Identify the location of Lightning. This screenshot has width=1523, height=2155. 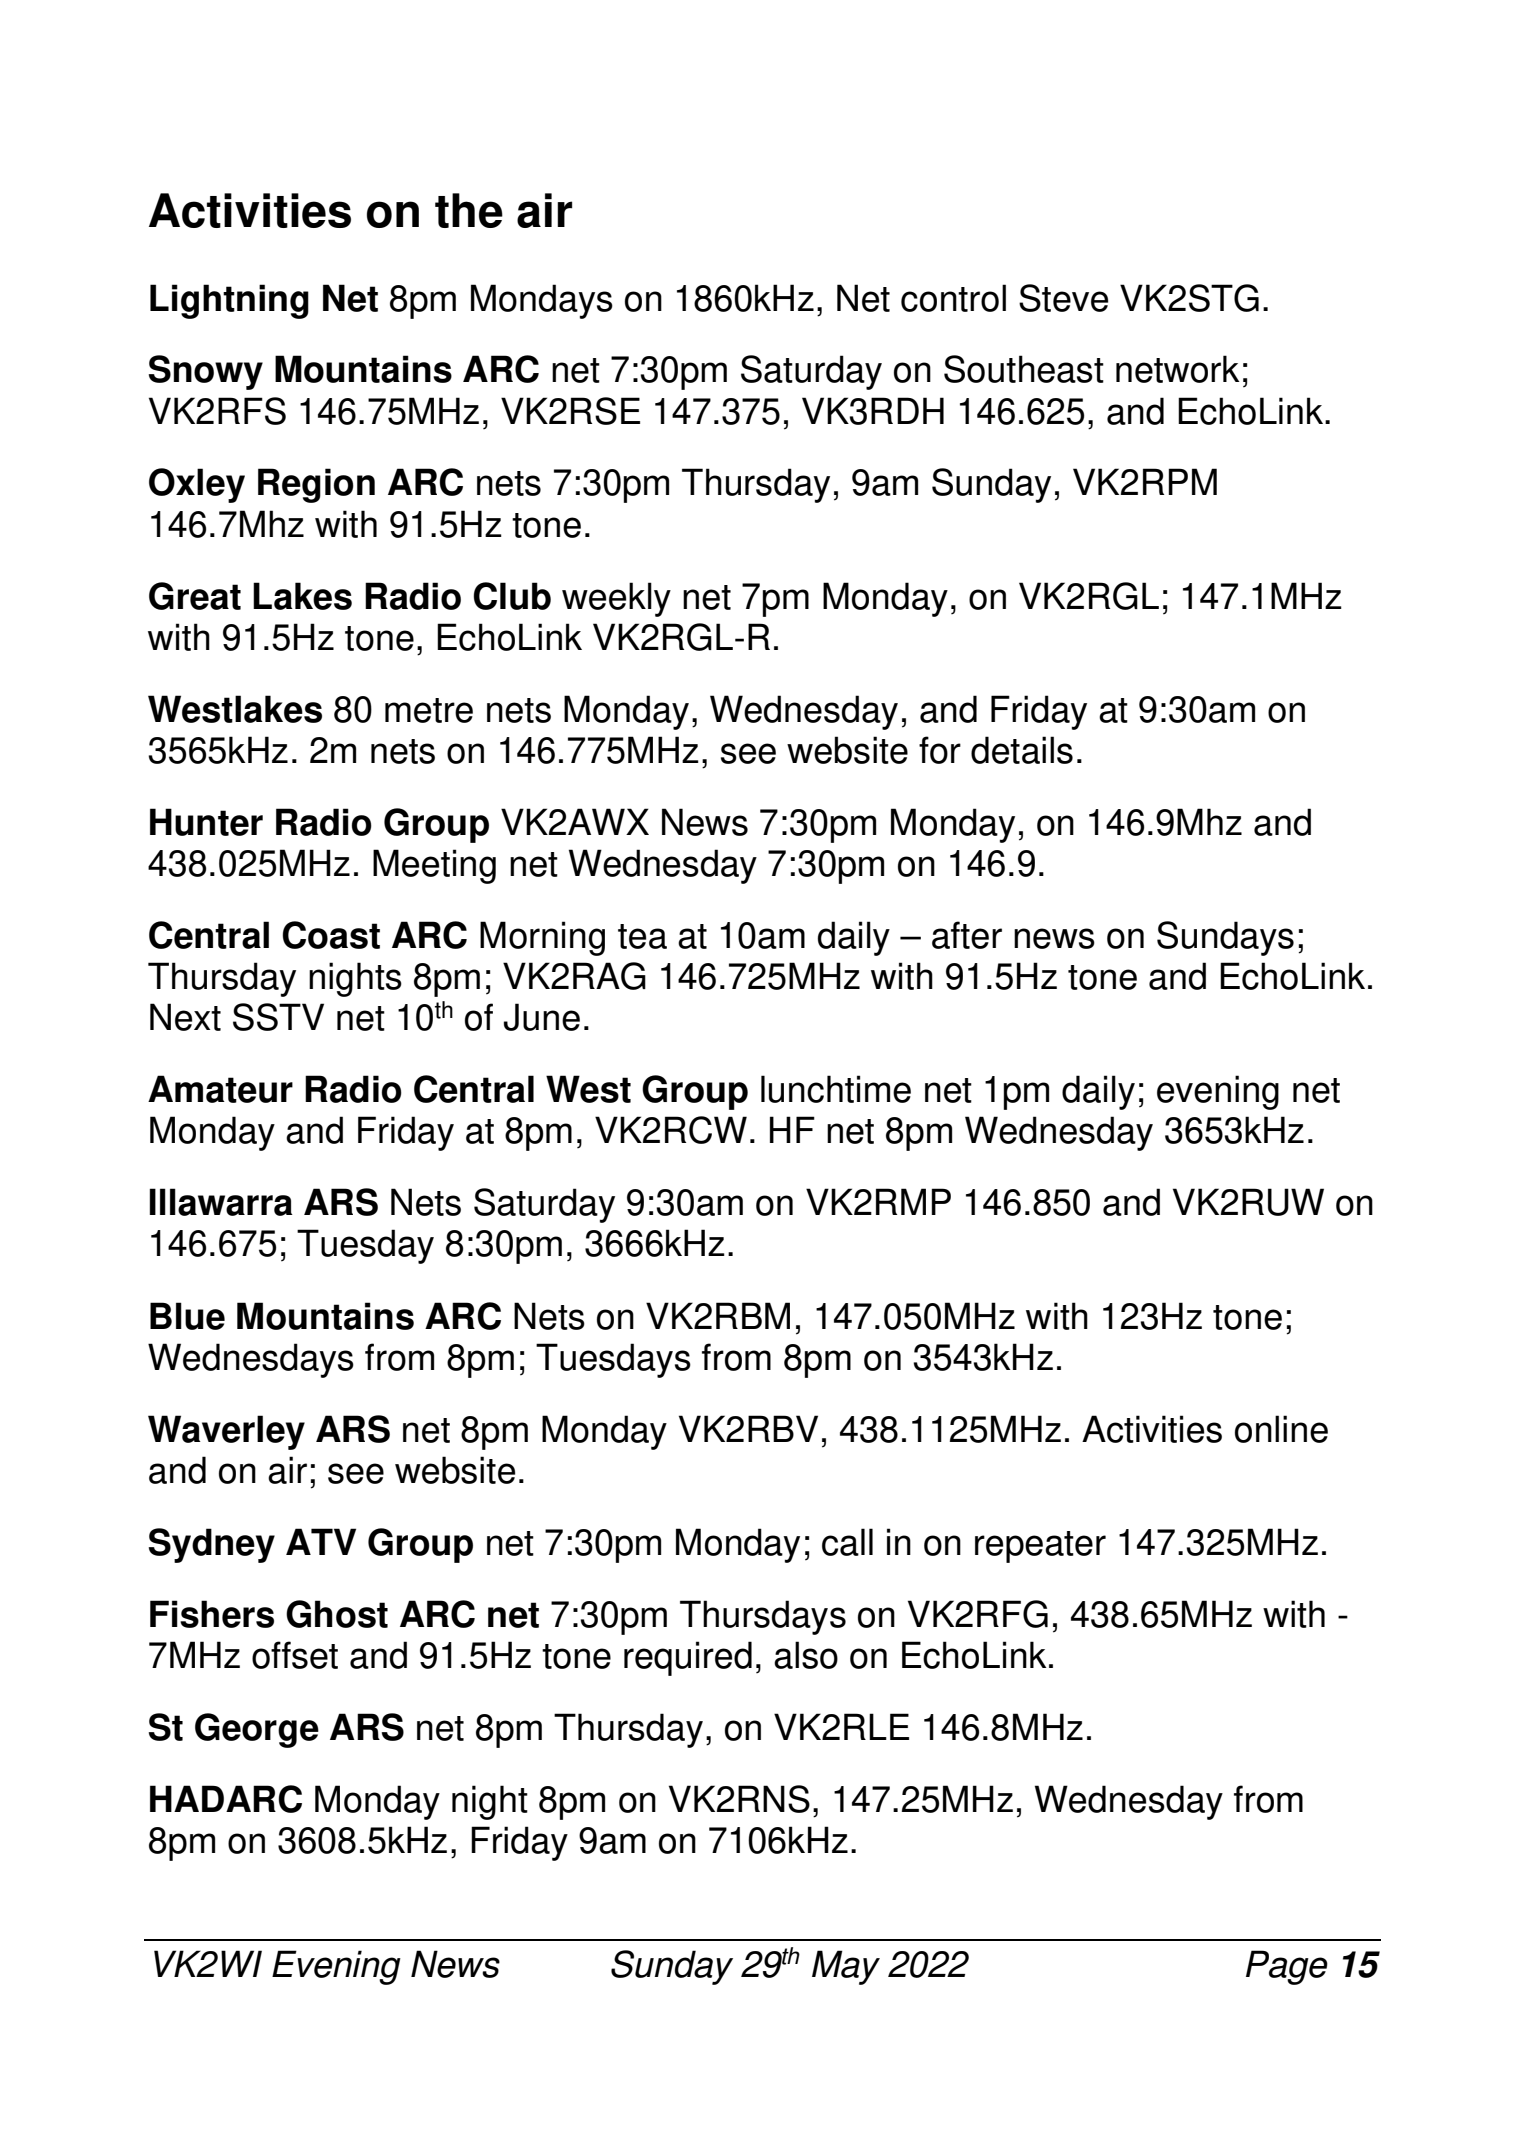
(229, 301).
